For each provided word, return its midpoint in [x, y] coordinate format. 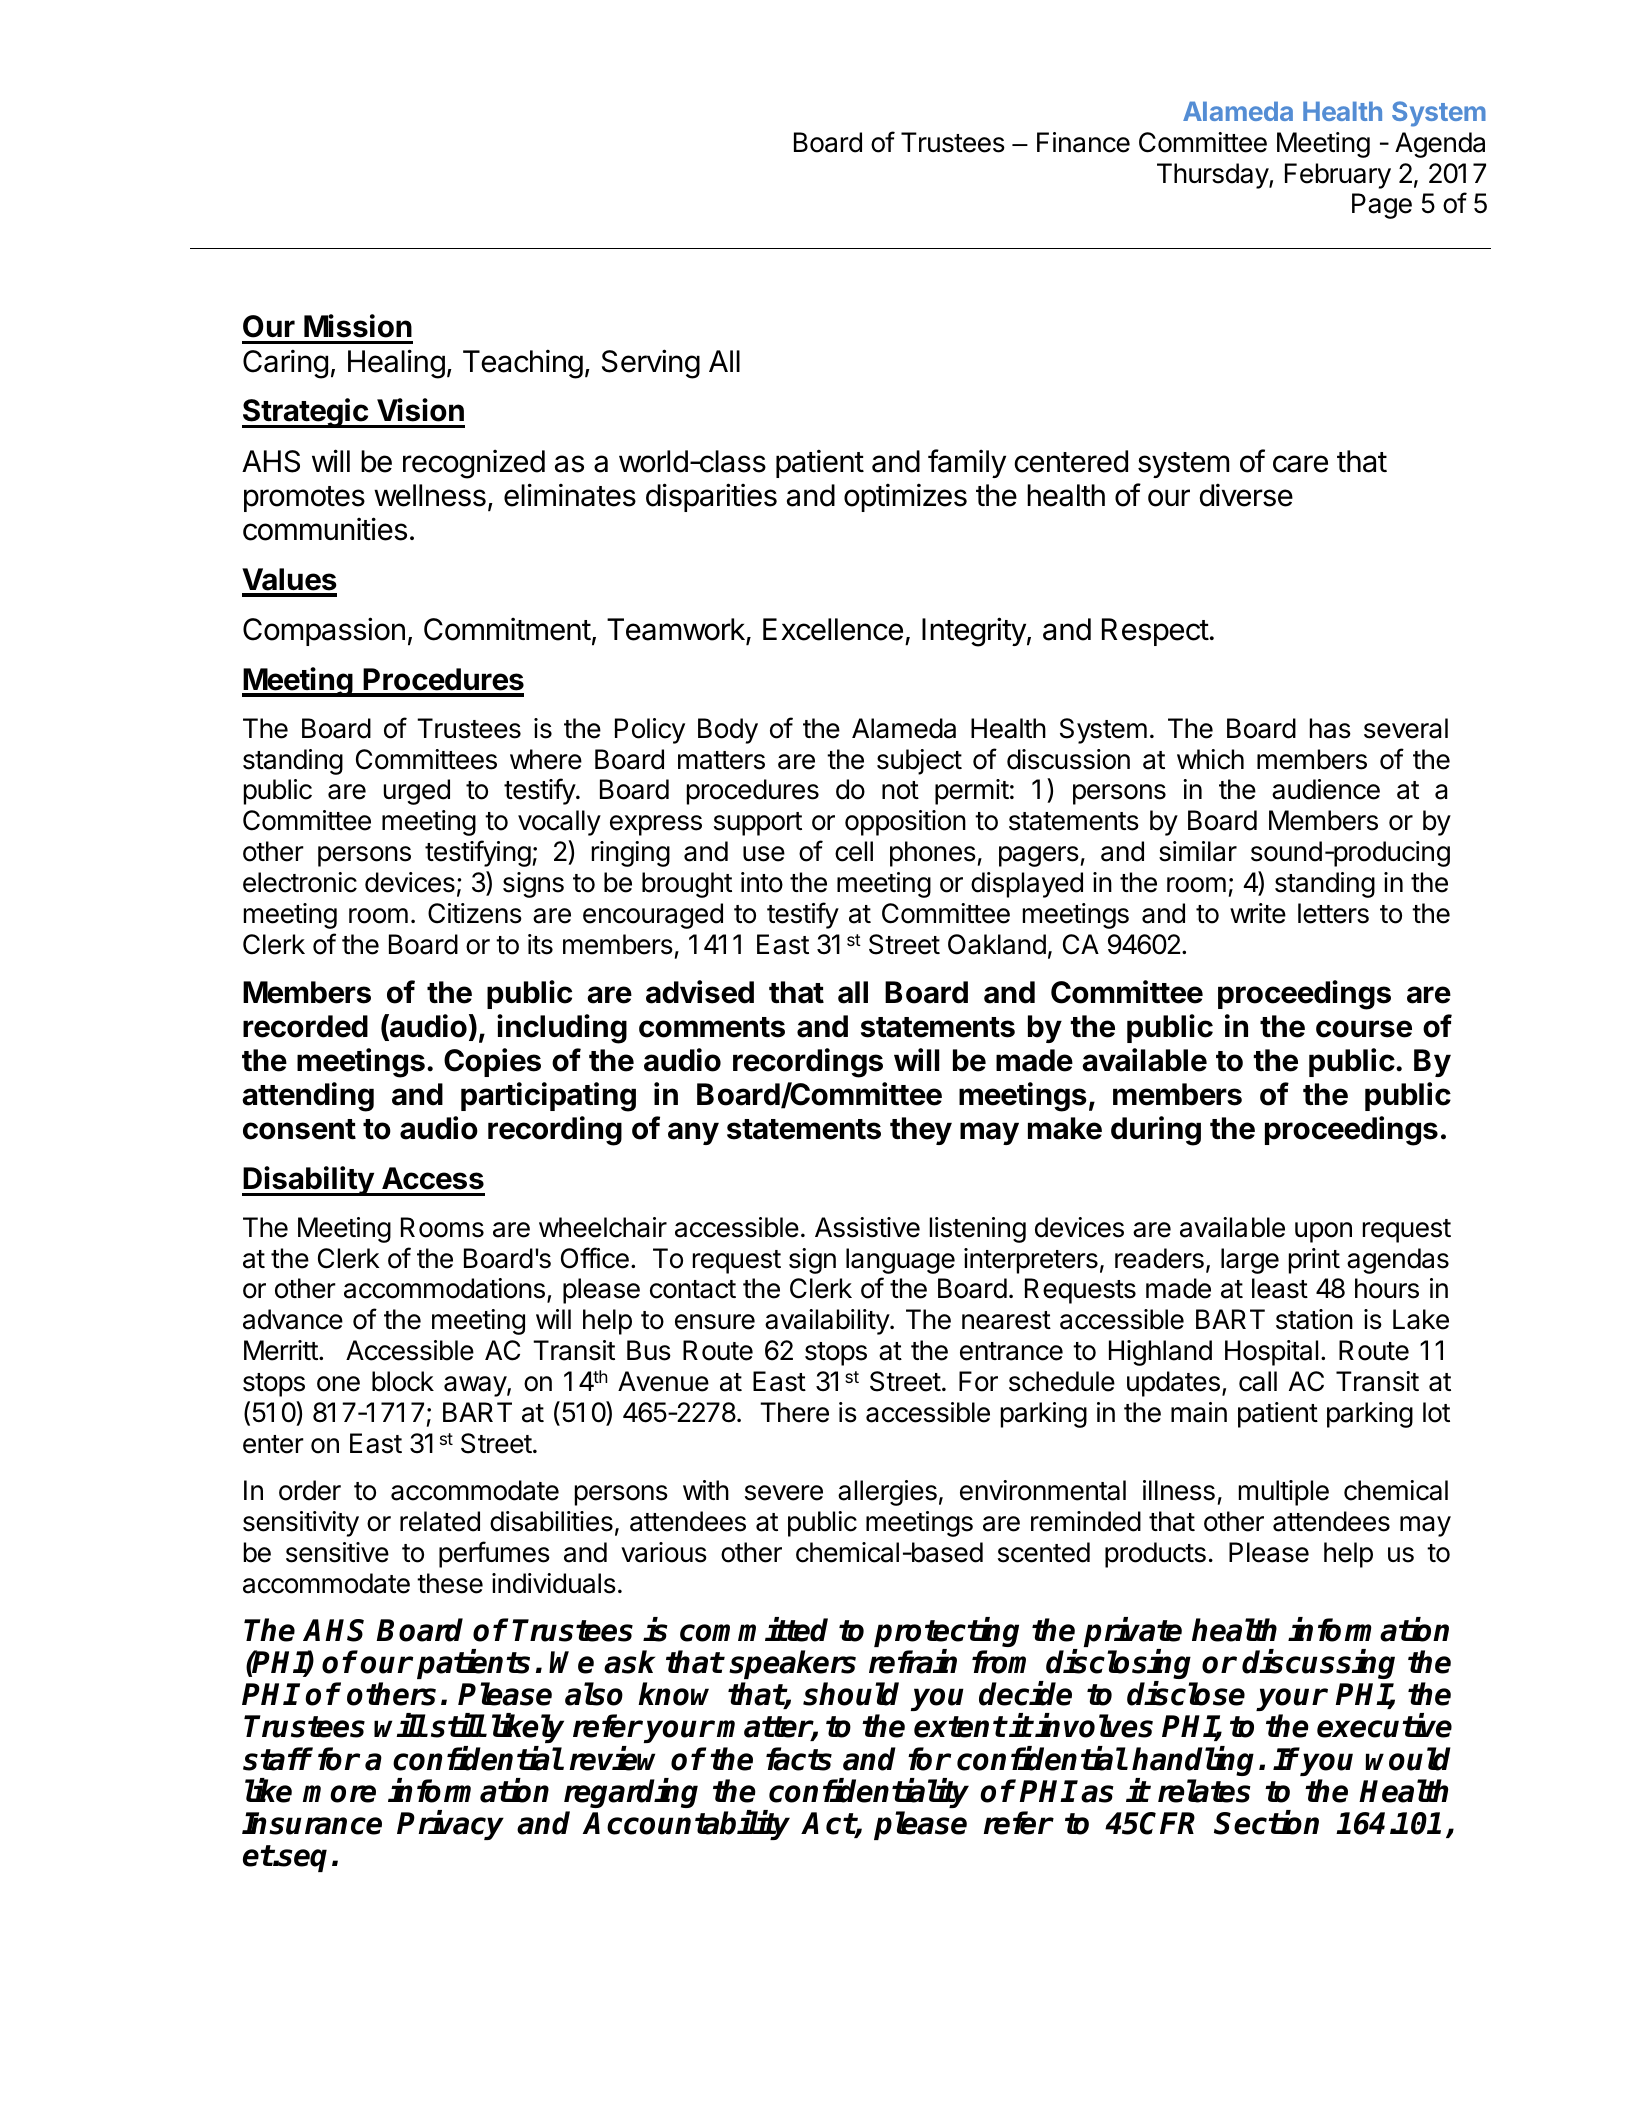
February [1338, 176]
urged [417, 792]
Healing [396, 364]
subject [919, 762]
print [1314, 1261]
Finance [1083, 142]
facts [799, 1759]
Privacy [450, 1825]
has [1330, 728]
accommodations [444, 1288]
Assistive [867, 1227]
